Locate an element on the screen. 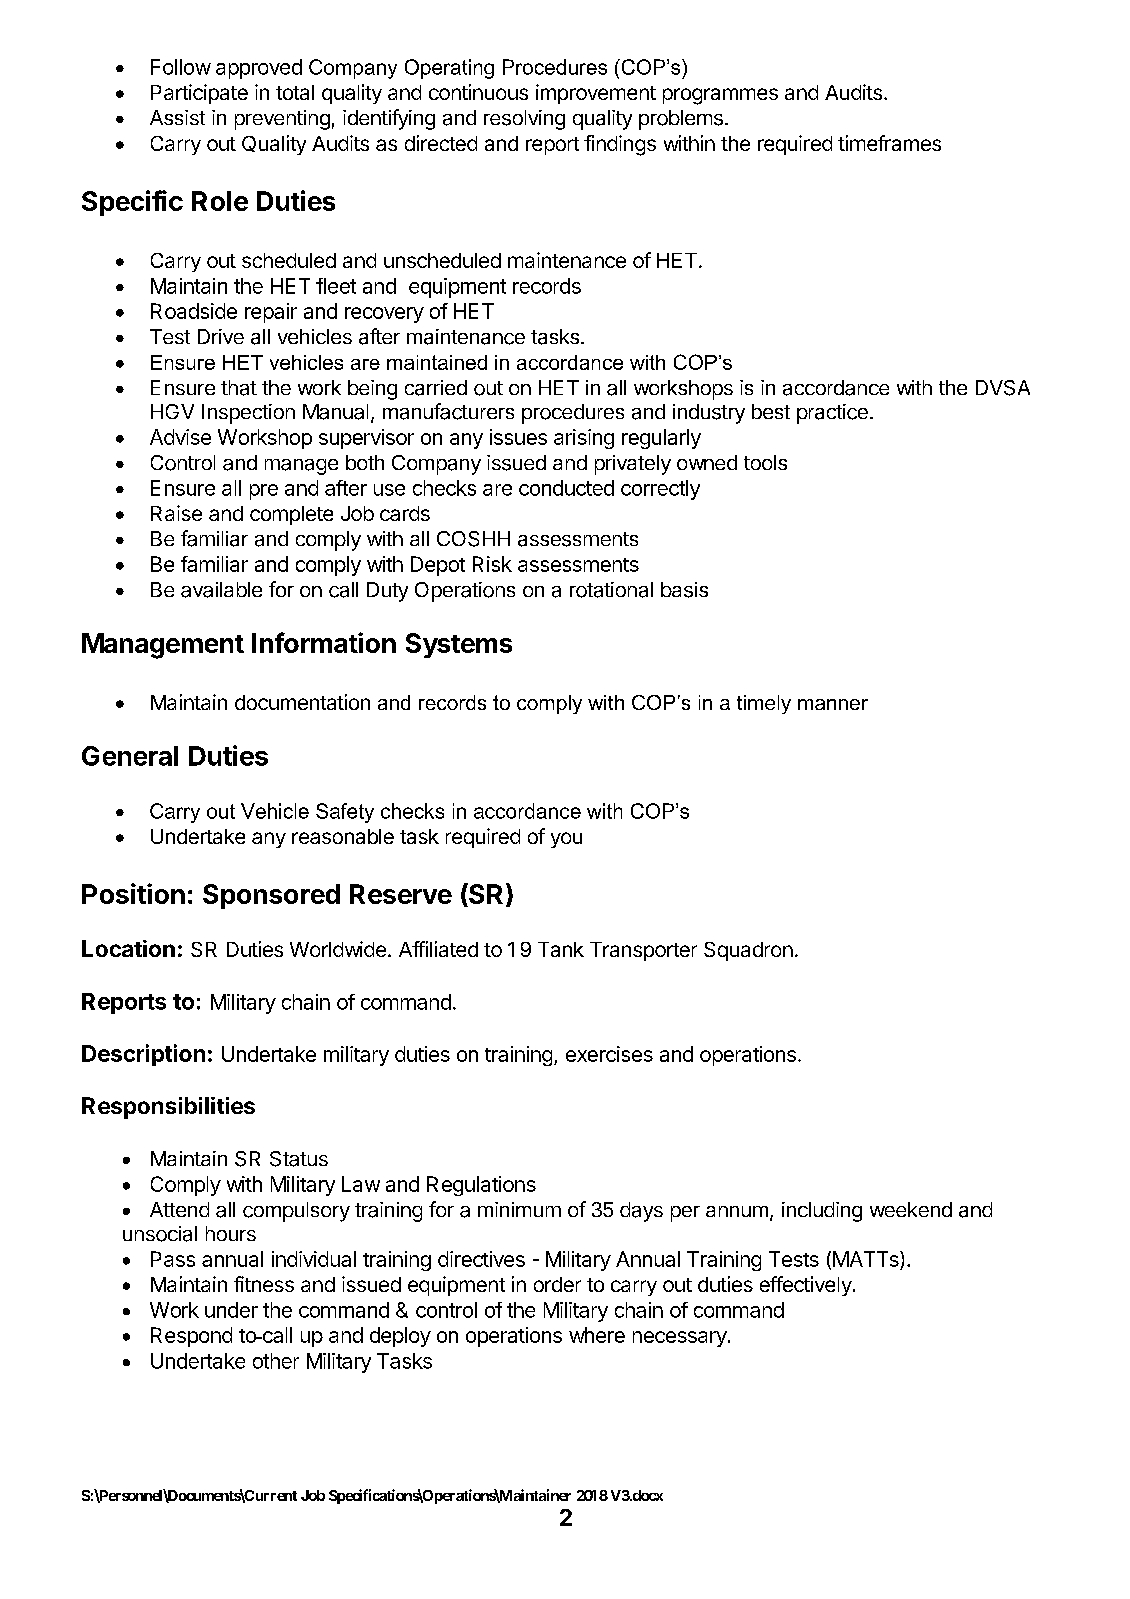 This screenshot has width=1130, height=1599. Squadron is located at coordinates (748, 951).
